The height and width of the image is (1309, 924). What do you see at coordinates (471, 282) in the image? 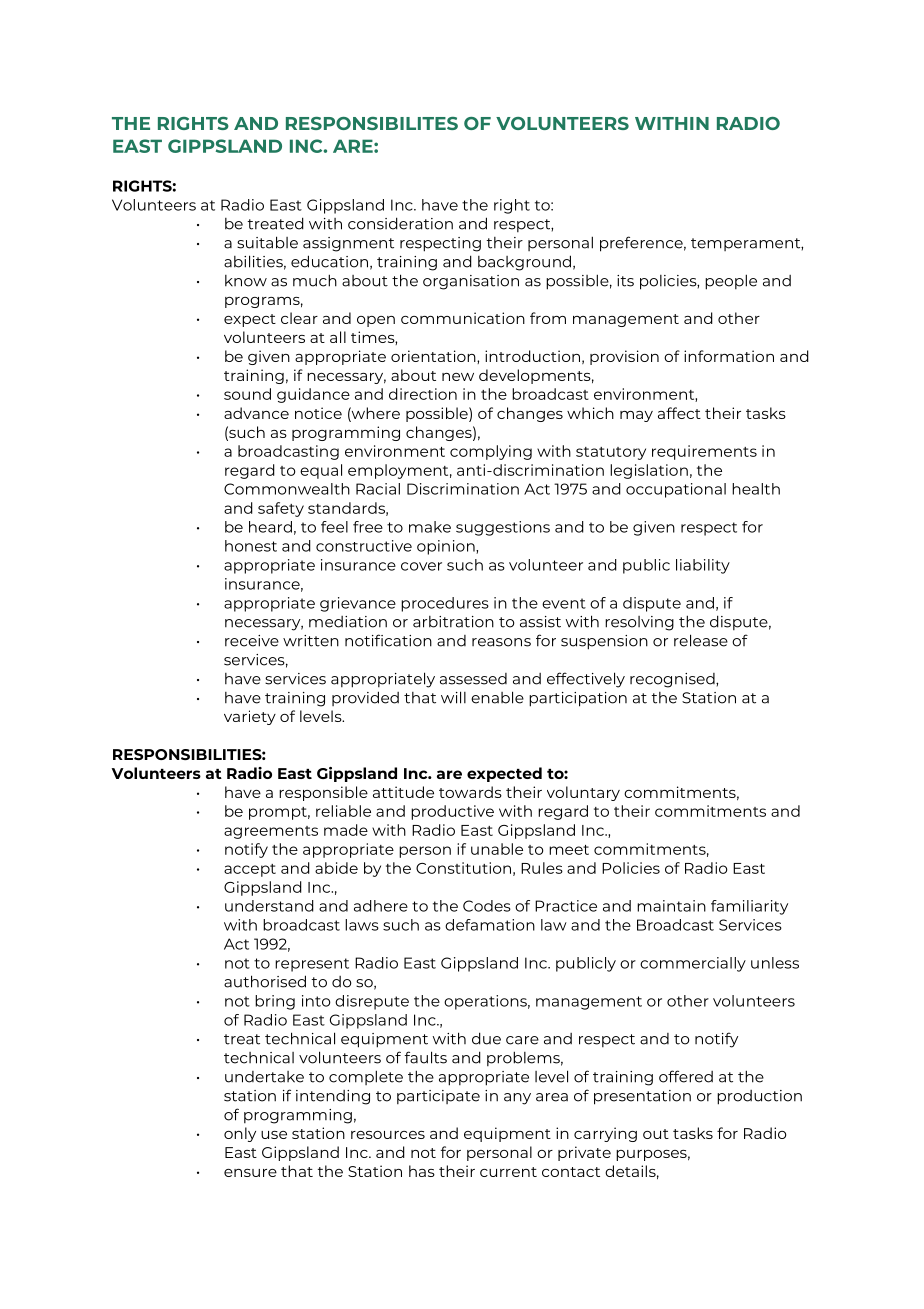
I see `organisation` at bounding box center [471, 282].
